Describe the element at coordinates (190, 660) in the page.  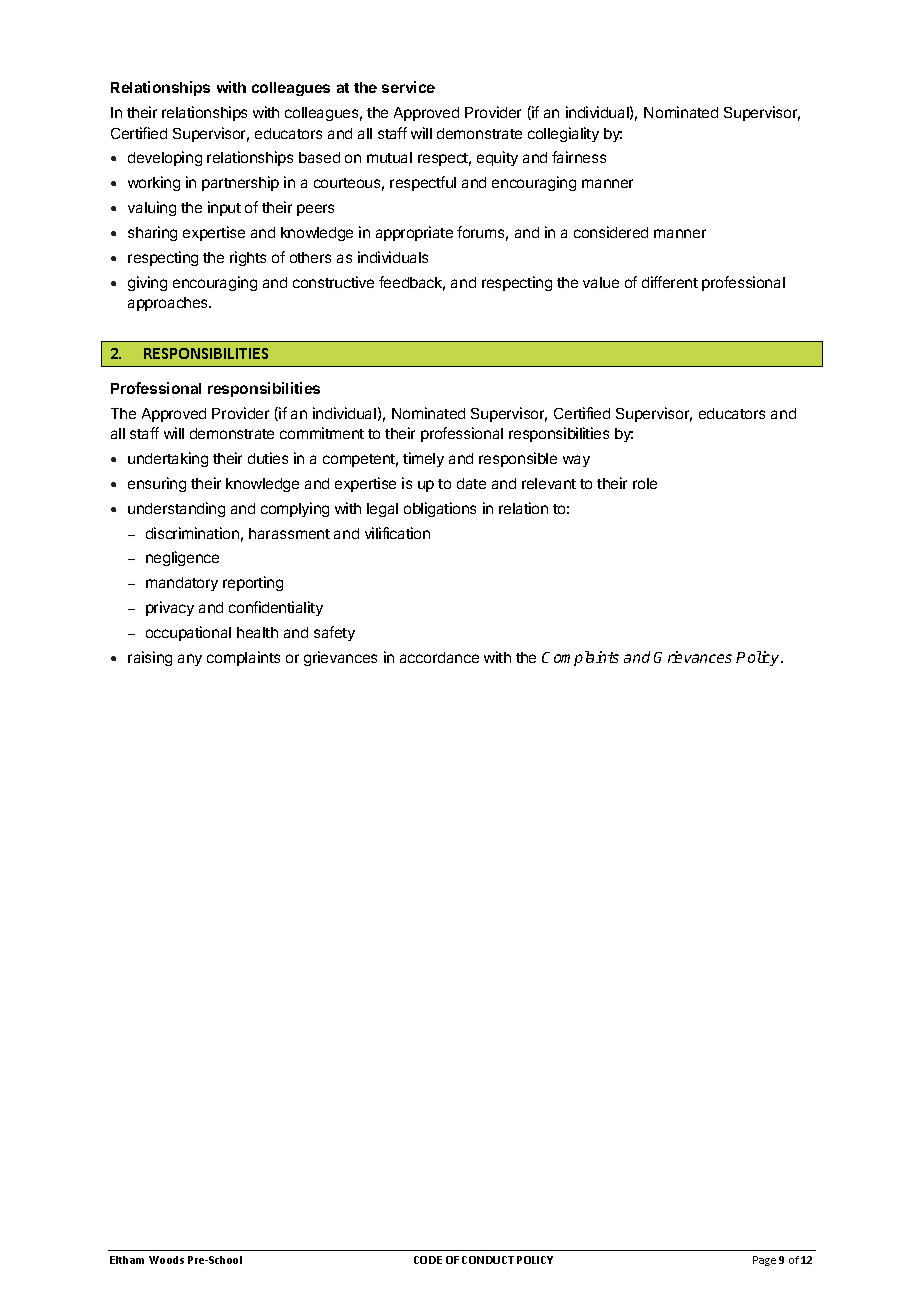
I see `any` at that location.
